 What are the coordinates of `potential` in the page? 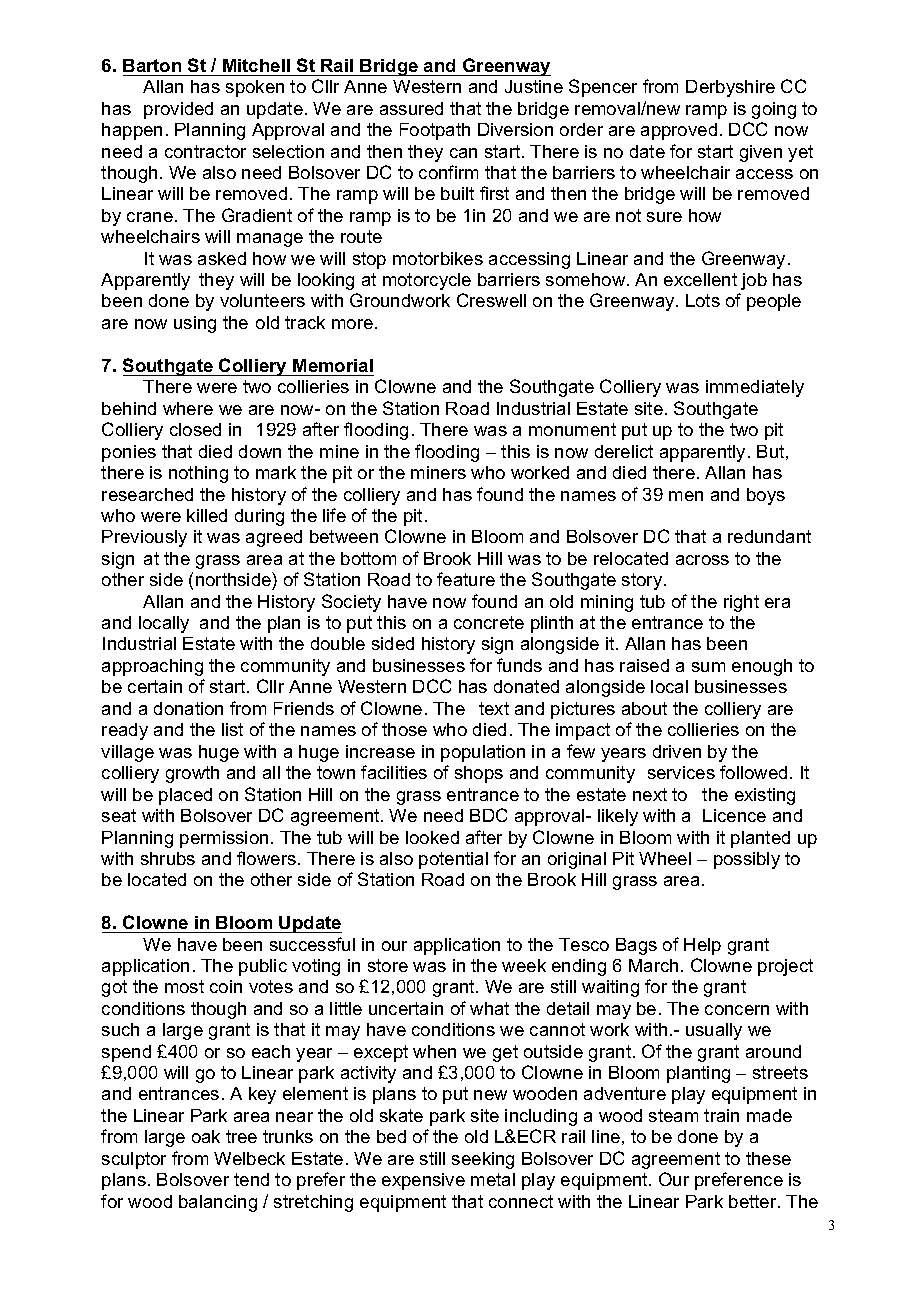 It's located at (453, 860).
